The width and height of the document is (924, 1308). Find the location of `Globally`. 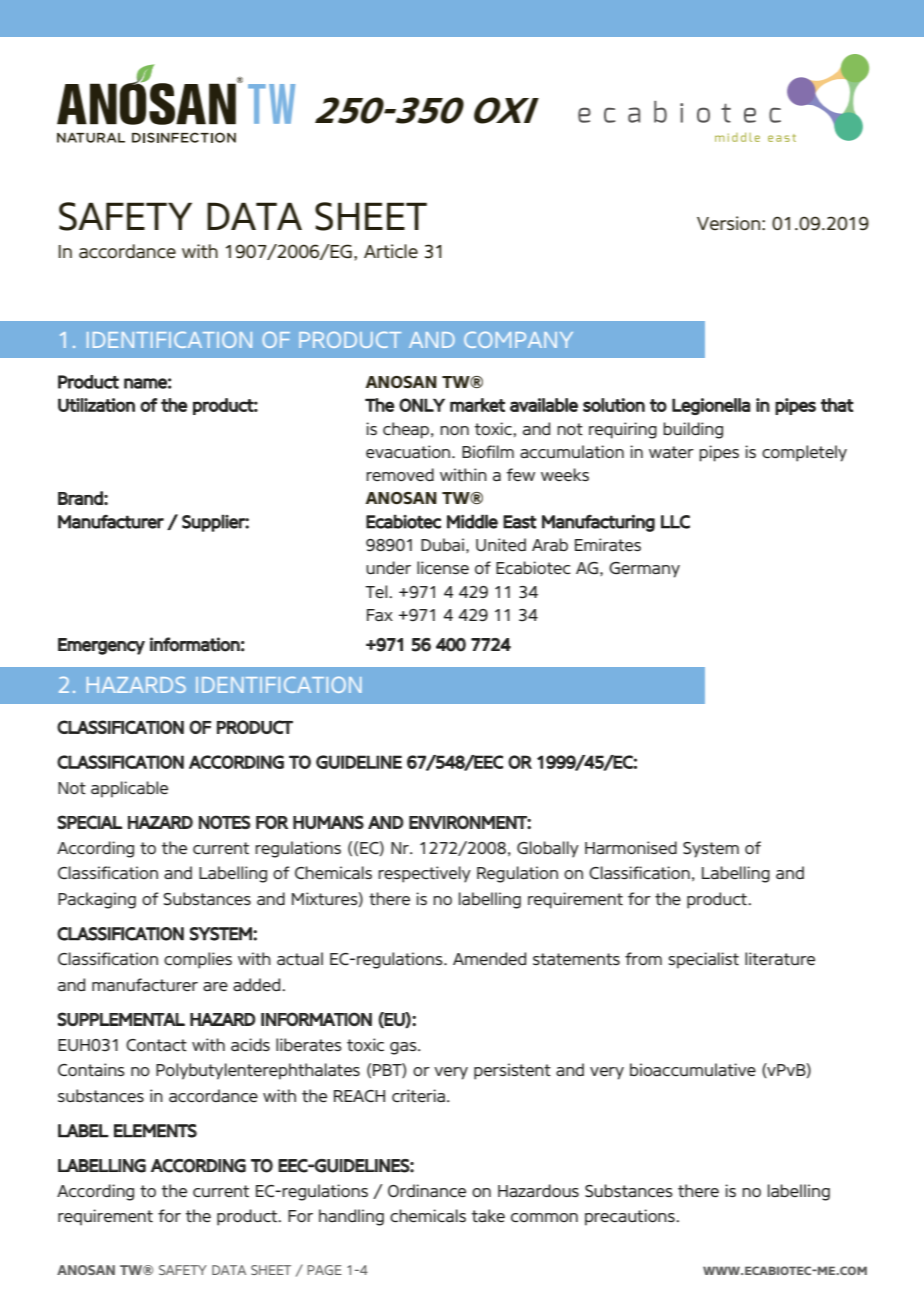

Globally is located at coordinates (548, 849).
